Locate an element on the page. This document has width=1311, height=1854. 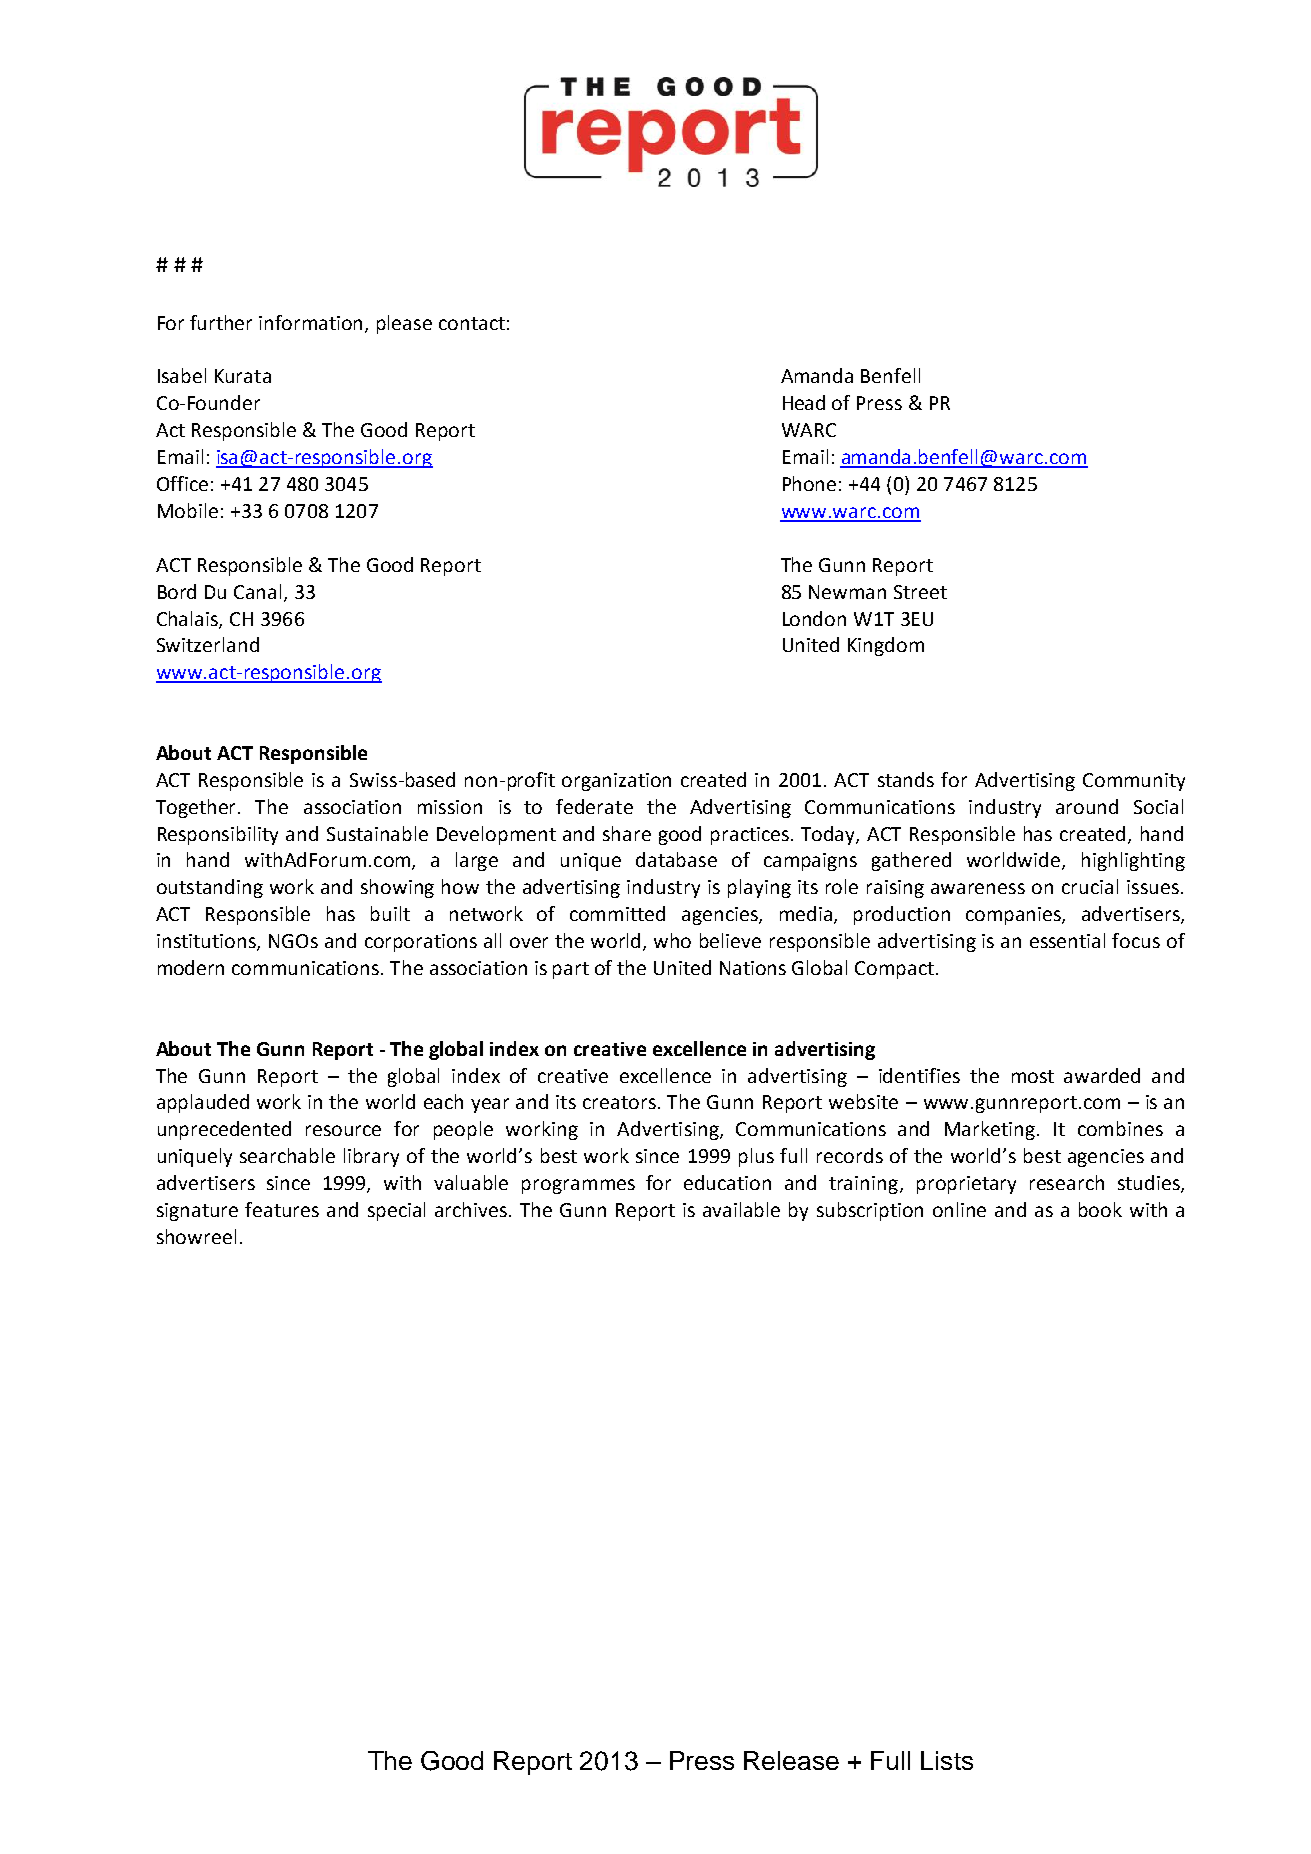
Phone is located at coordinates (809, 483).
